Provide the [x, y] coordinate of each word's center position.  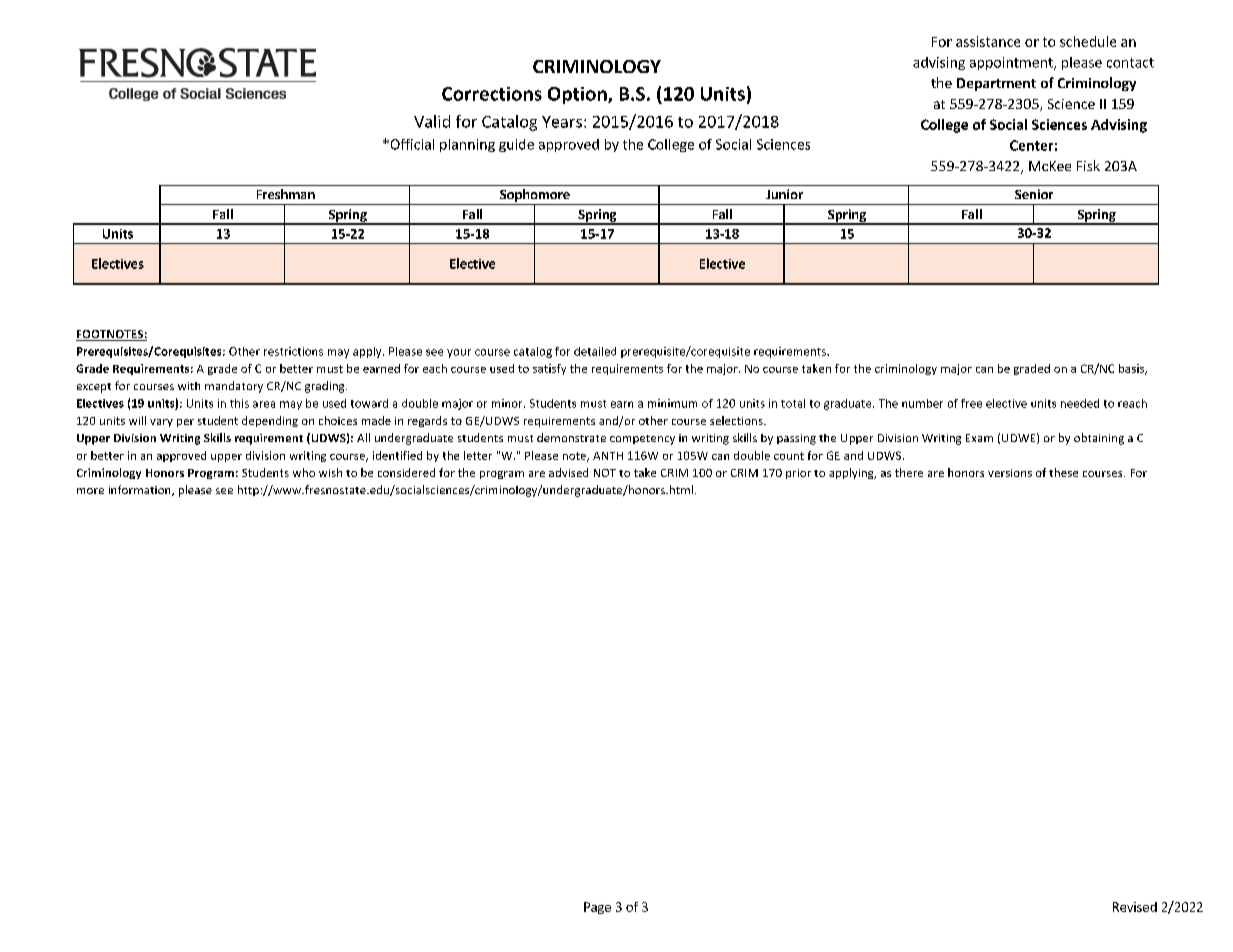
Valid [432, 121]
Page [597, 908]
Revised [1135, 907]
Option [578, 95]
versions [1010, 473]
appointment [1012, 63]
